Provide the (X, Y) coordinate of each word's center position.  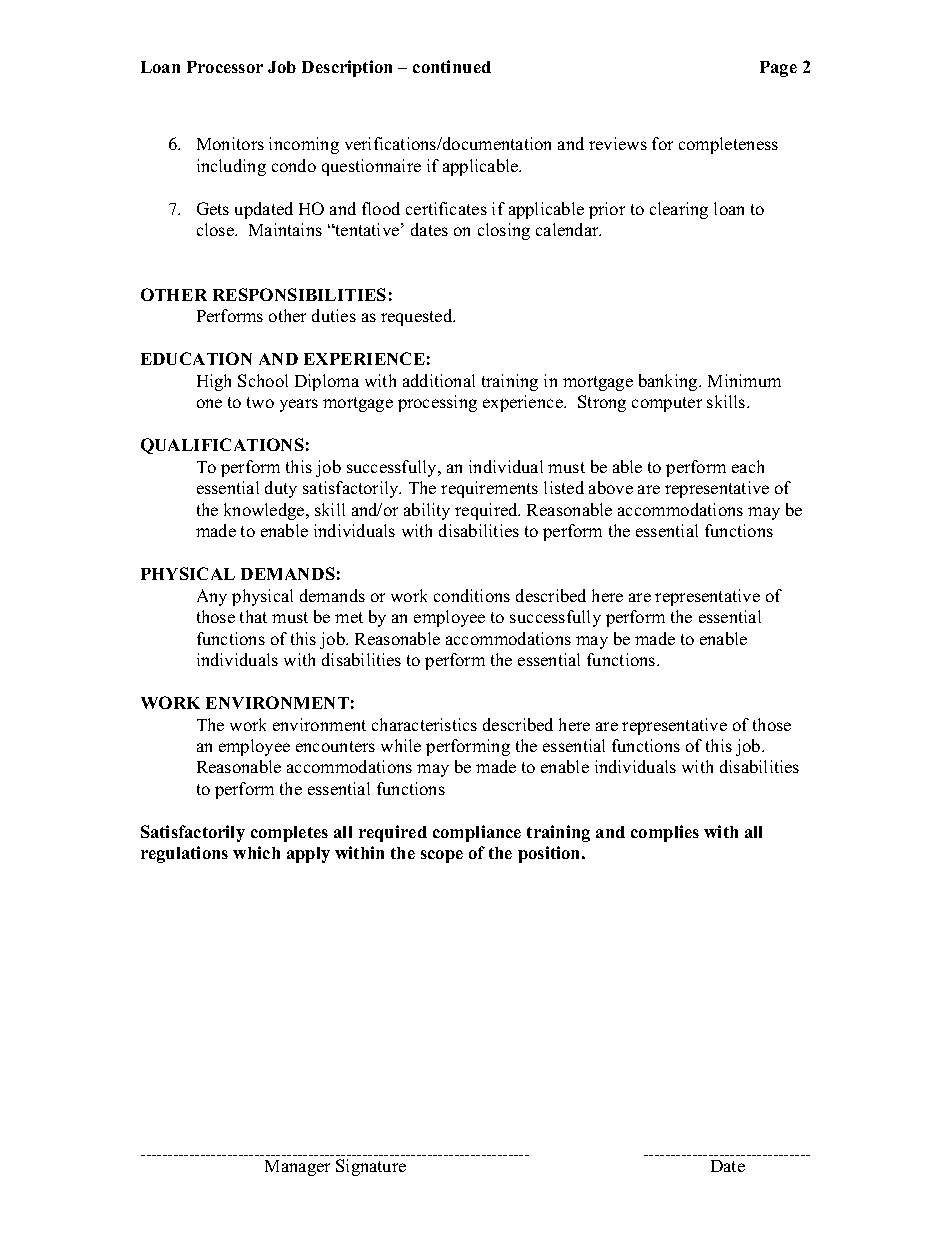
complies (665, 833)
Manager (297, 1168)
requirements (489, 489)
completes (289, 834)
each (748, 466)
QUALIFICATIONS (222, 446)
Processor (225, 67)
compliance (477, 833)
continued (452, 66)
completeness (728, 145)
